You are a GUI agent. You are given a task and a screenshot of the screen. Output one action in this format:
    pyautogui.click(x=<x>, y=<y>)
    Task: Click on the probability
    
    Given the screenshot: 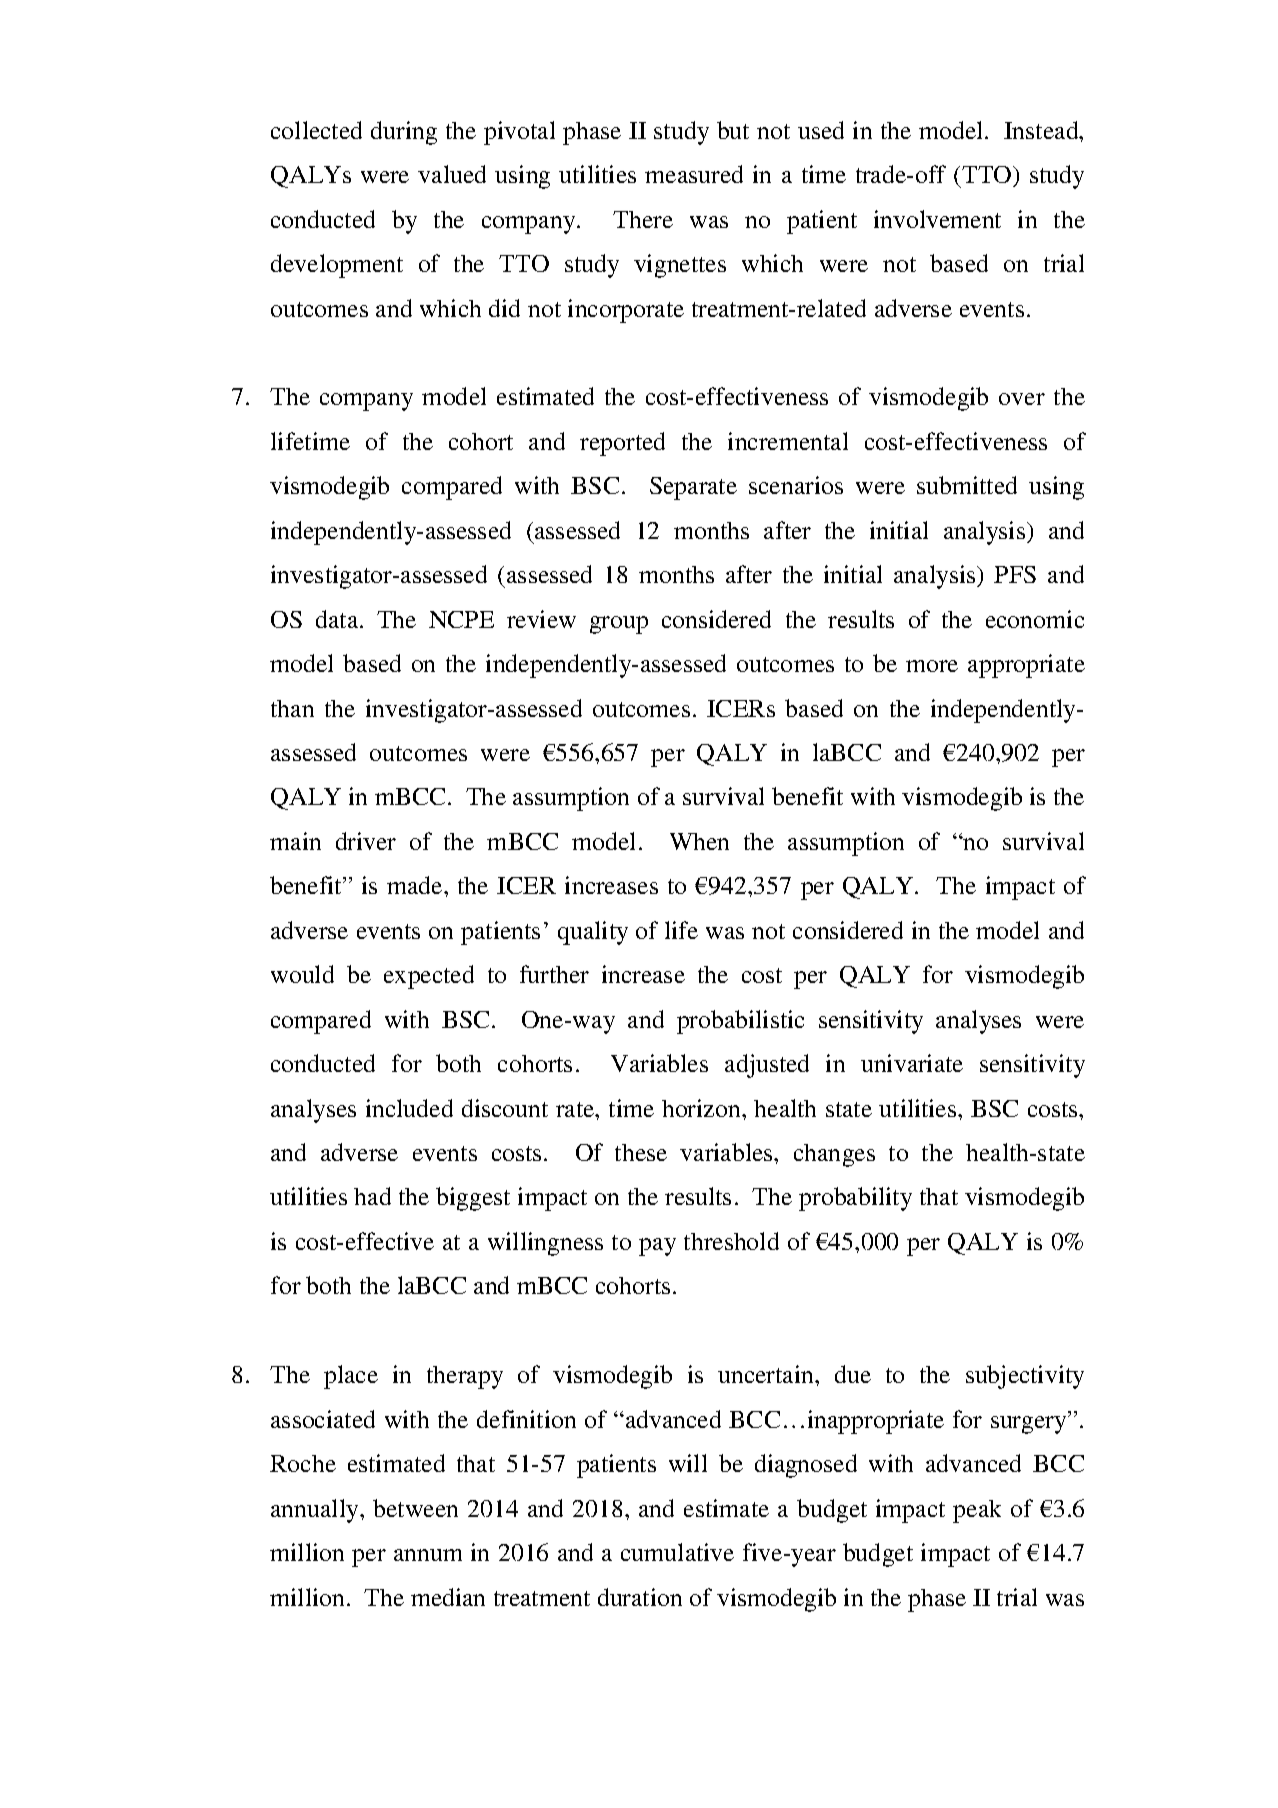 What is the action you would take?
    pyautogui.click(x=855, y=1199)
